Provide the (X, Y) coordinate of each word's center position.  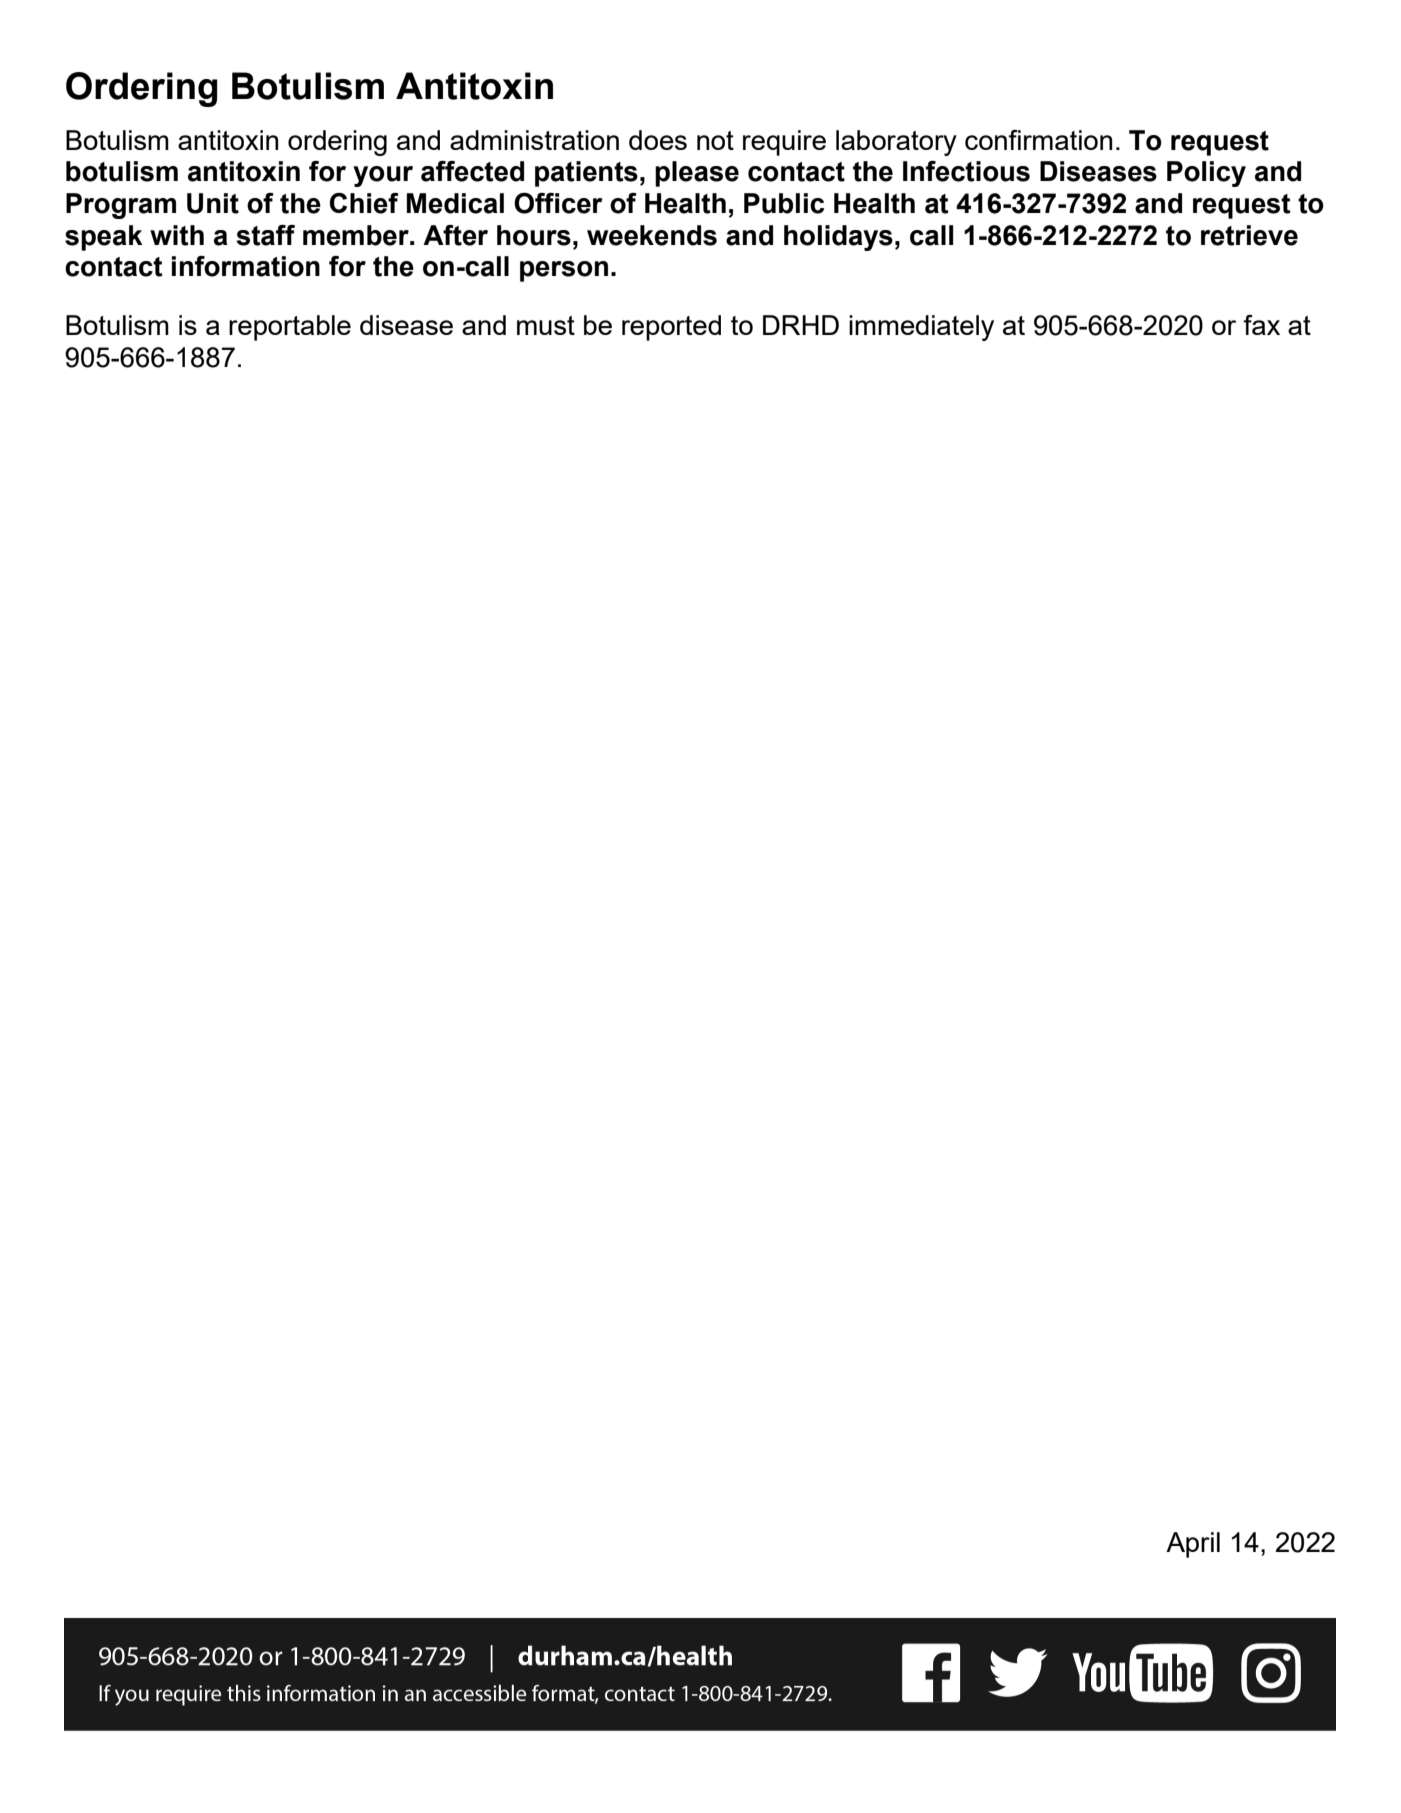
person (564, 271)
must (546, 325)
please (697, 174)
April (1193, 1545)
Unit (213, 203)
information (246, 266)
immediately (921, 328)
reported (671, 328)
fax (1261, 325)
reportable (290, 328)
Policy (1206, 174)
